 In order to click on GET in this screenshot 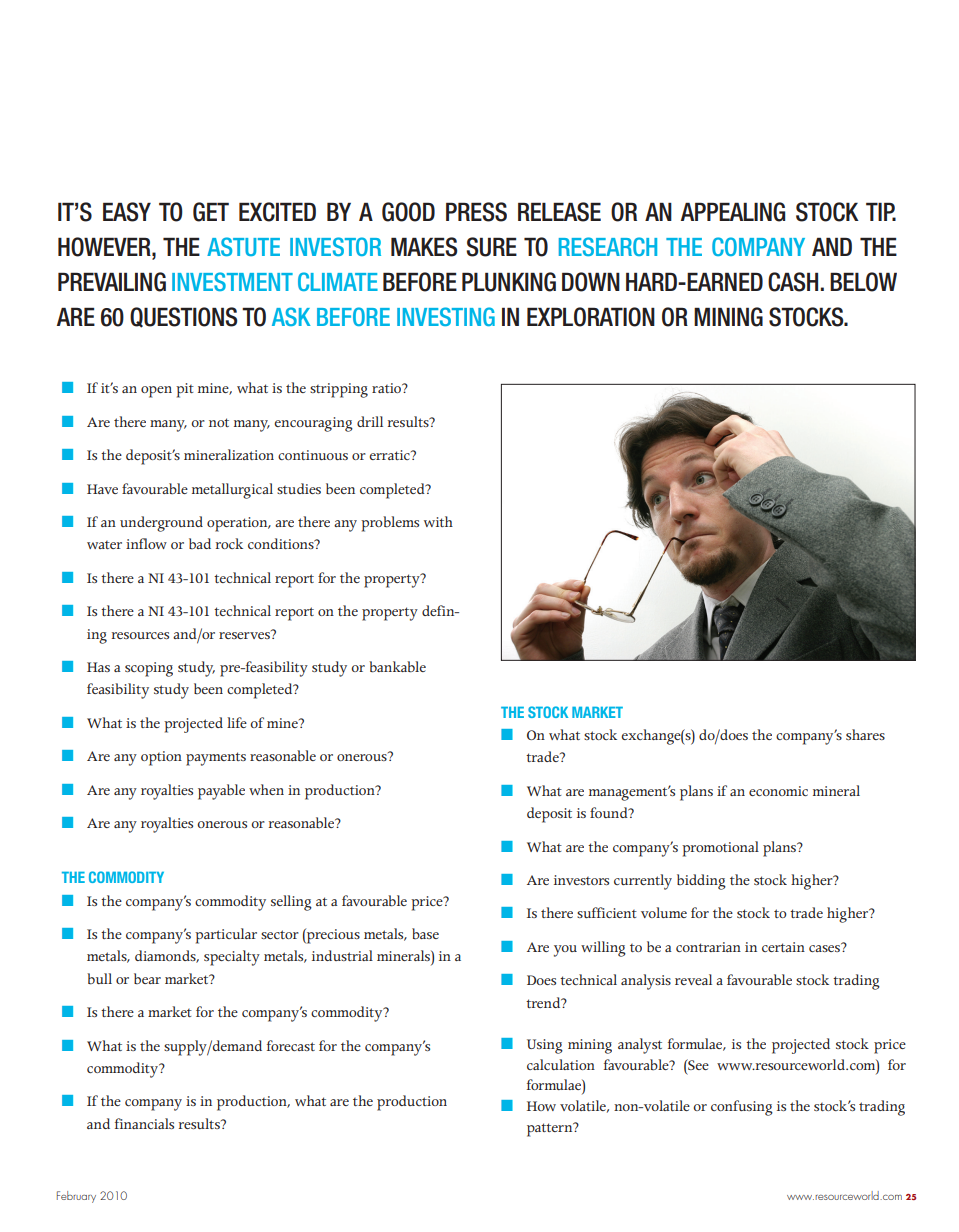, I will do `click(211, 212)`.
